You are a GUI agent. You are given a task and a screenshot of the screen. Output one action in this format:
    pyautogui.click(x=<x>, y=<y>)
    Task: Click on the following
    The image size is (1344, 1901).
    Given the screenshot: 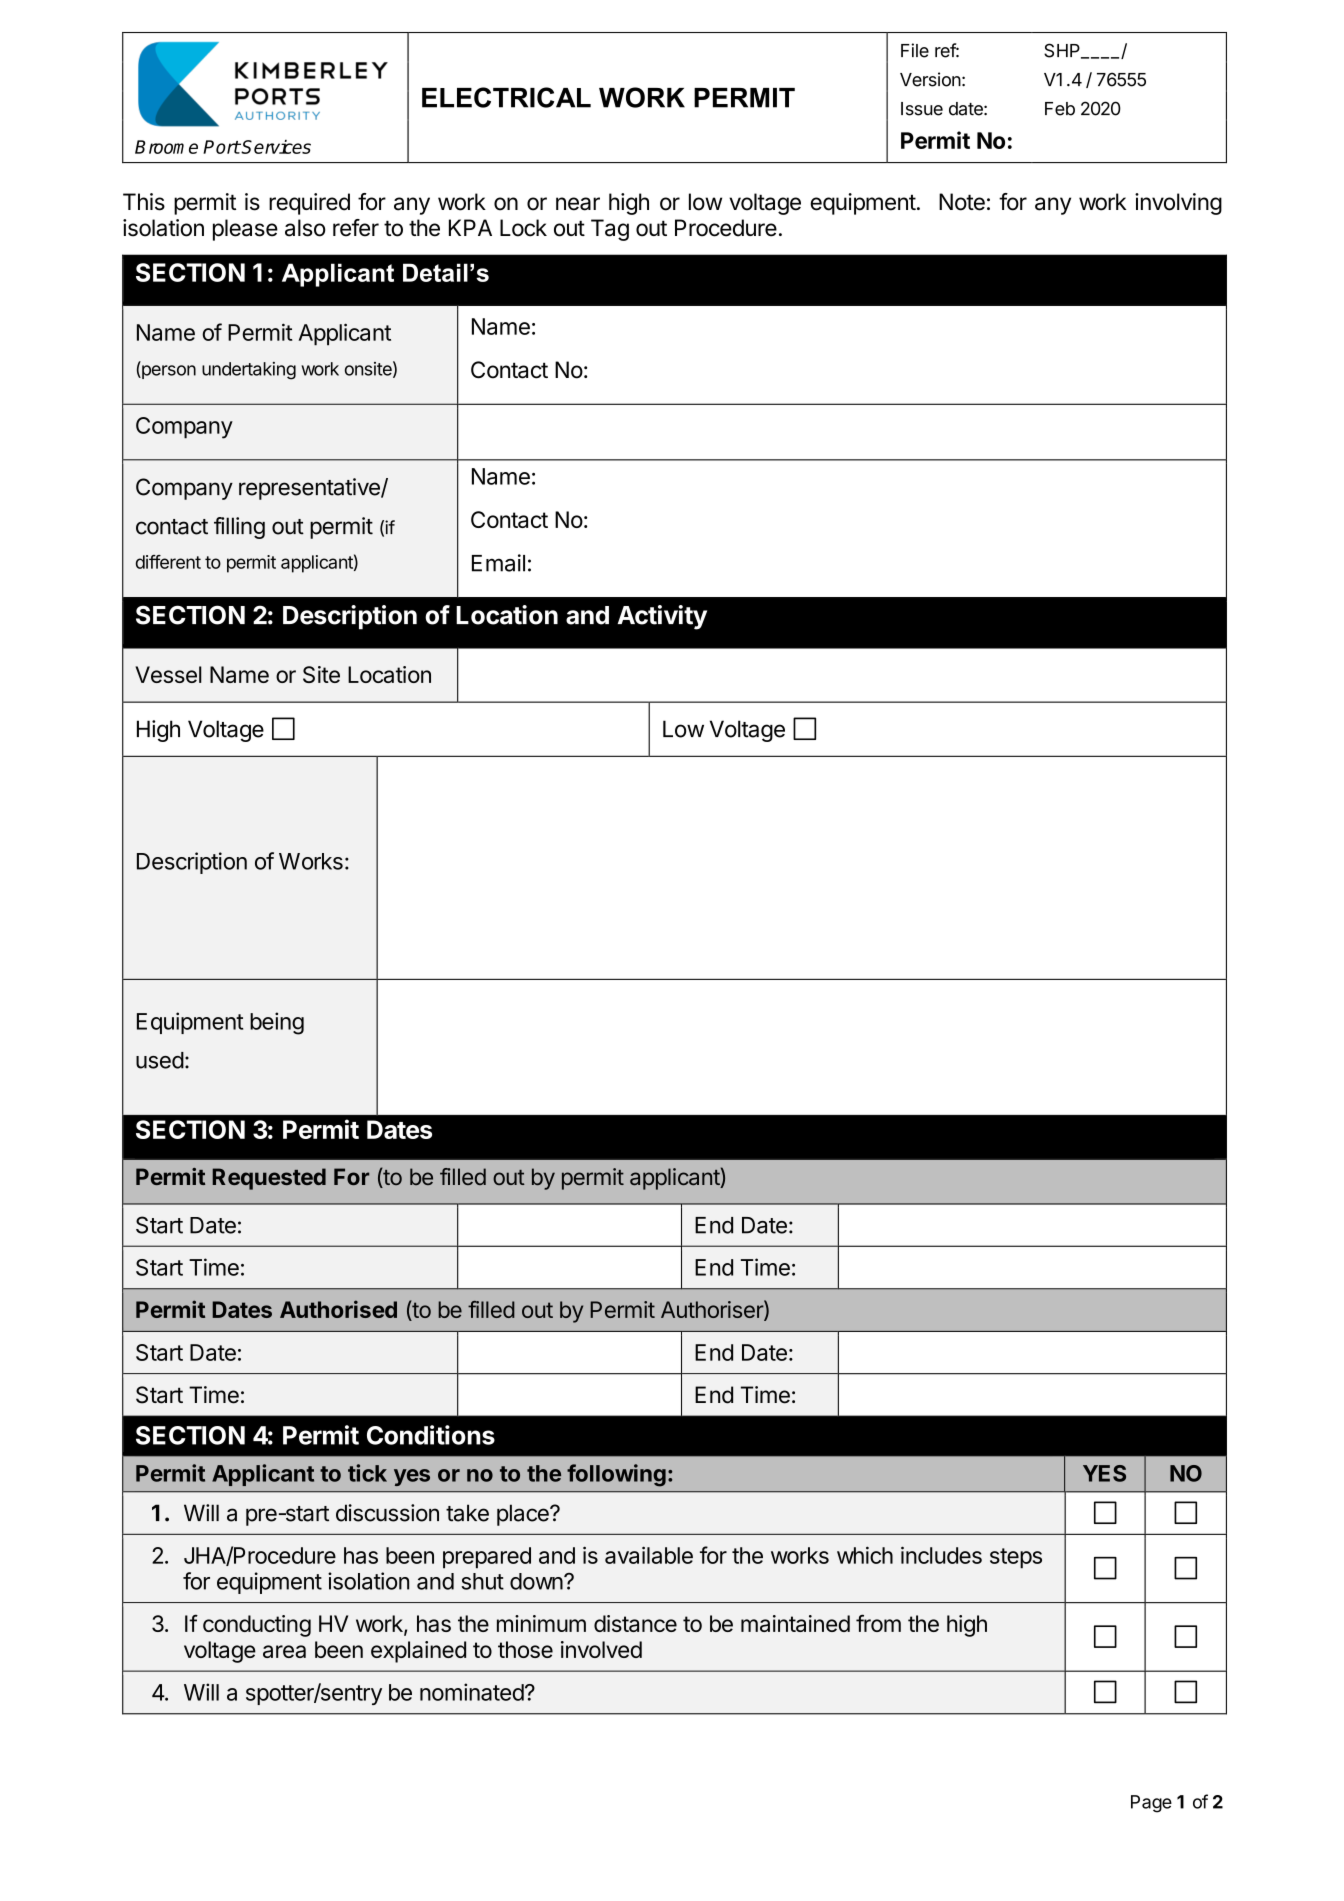 What is the action you would take?
    pyautogui.click(x=616, y=1475)
